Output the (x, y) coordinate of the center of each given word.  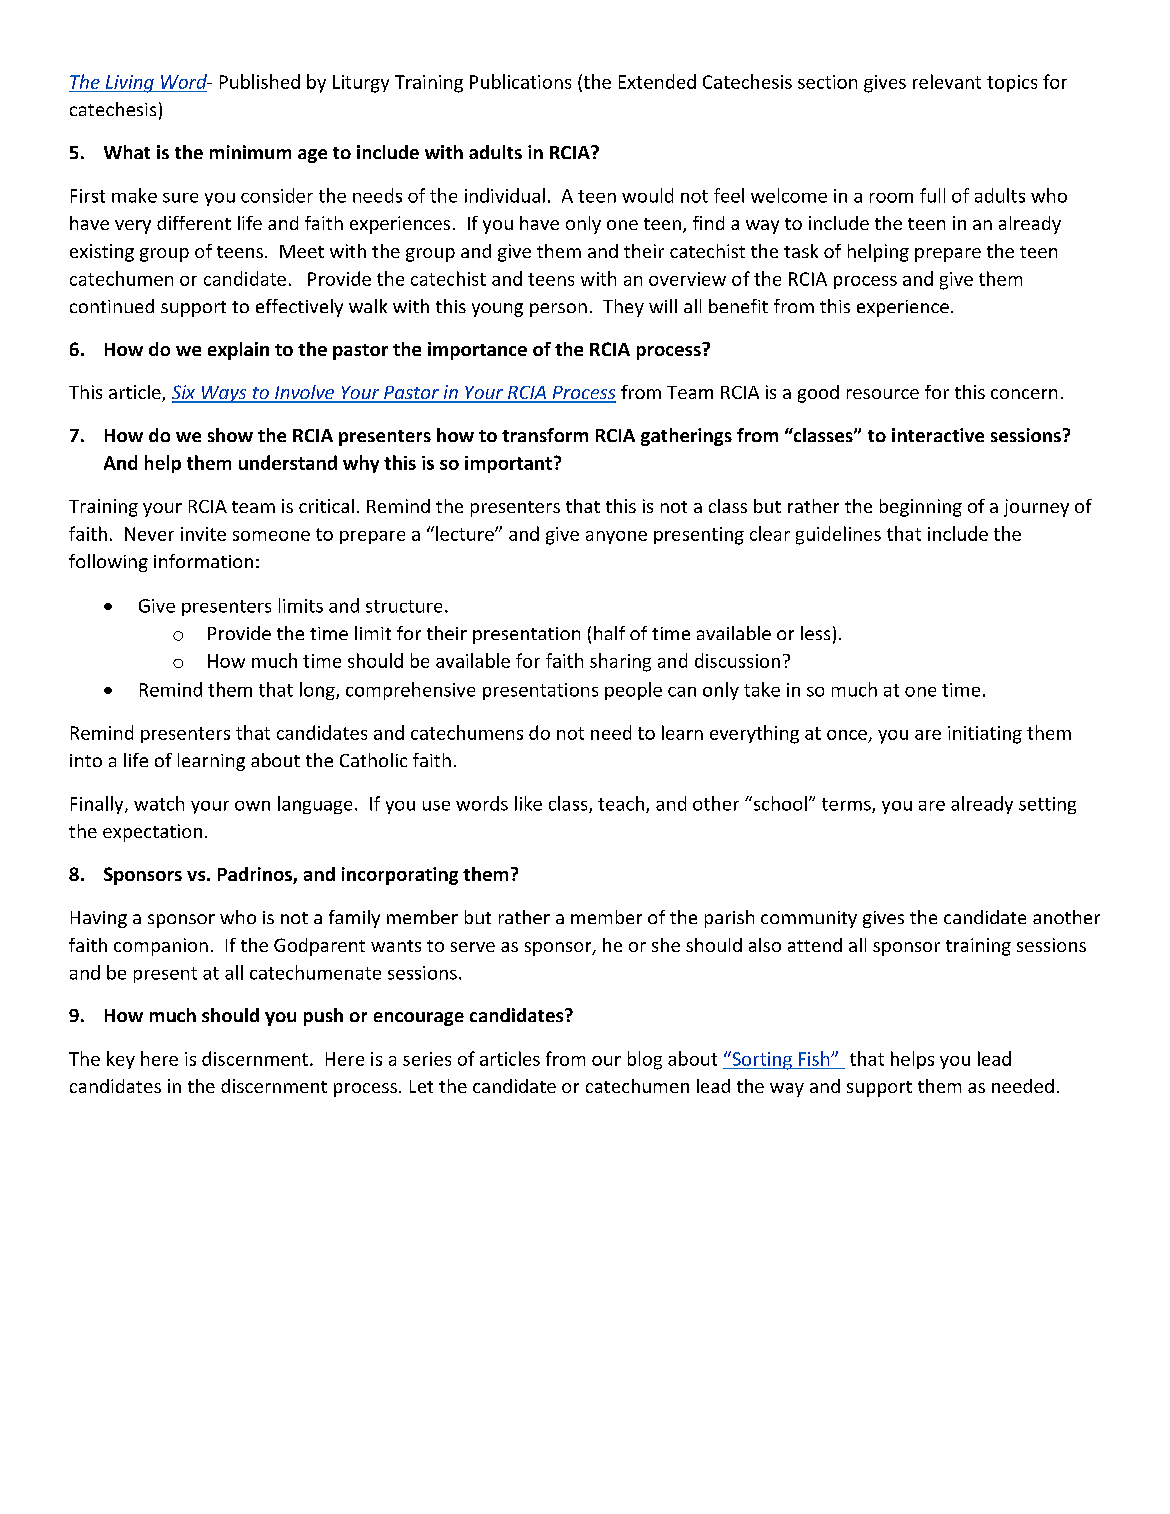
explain (238, 351)
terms (847, 805)
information (203, 561)
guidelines (838, 535)
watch (159, 803)
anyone (616, 537)
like (528, 803)
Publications (520, 81)
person (558, 310)
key (121, 1060)
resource (883, 394)
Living (129, 84)
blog (645, 1060)
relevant (947, 81)
